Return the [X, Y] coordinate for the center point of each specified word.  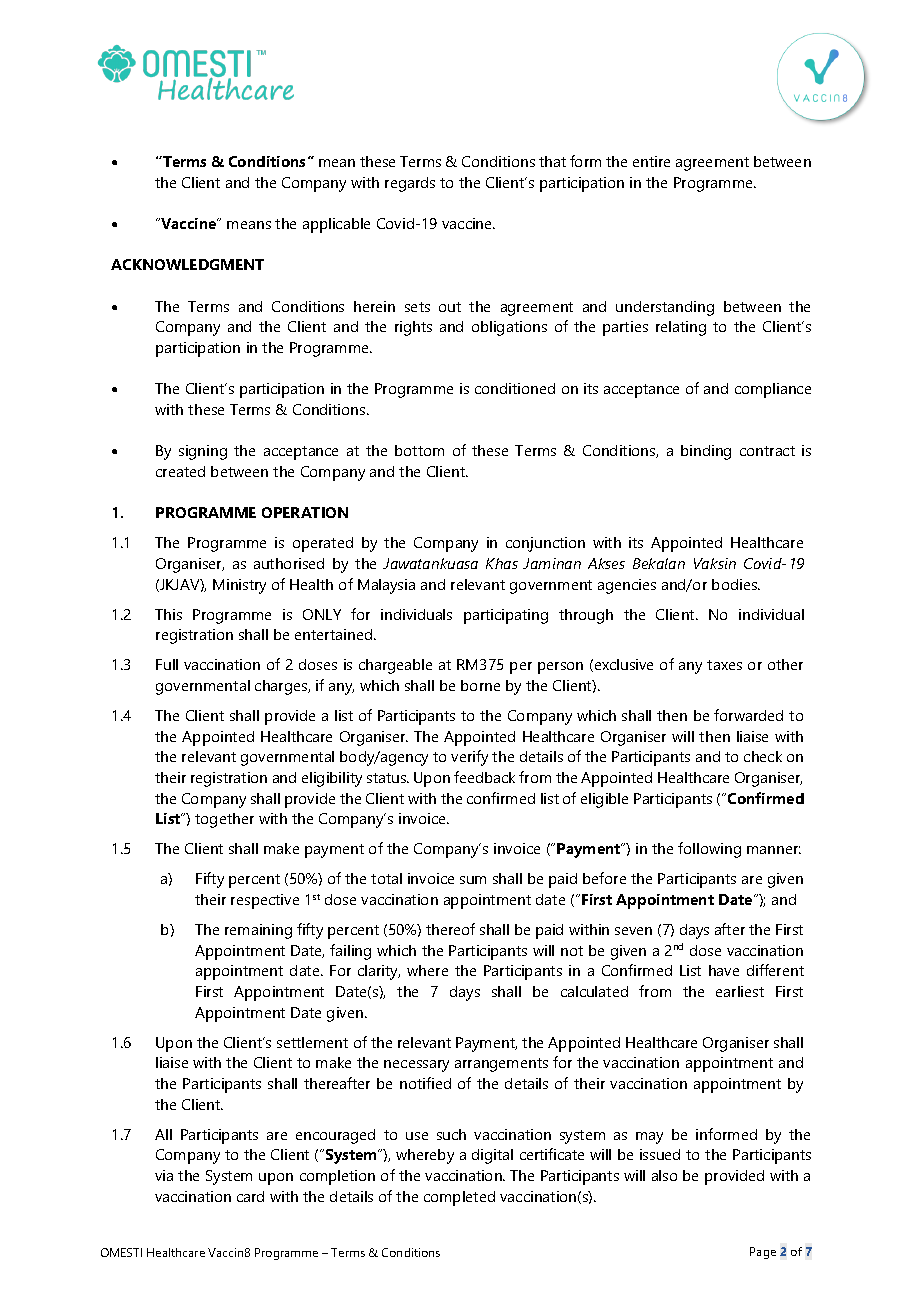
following [709, 850]
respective [265, 901]
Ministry [239, 586]
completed [459, 1198]
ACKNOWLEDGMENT [187, 264]
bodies [736, 584]
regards [410, 184]
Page [763, 1253]
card [250, 1196]
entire [651, 161]
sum [473, 880]
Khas [502, 563]
